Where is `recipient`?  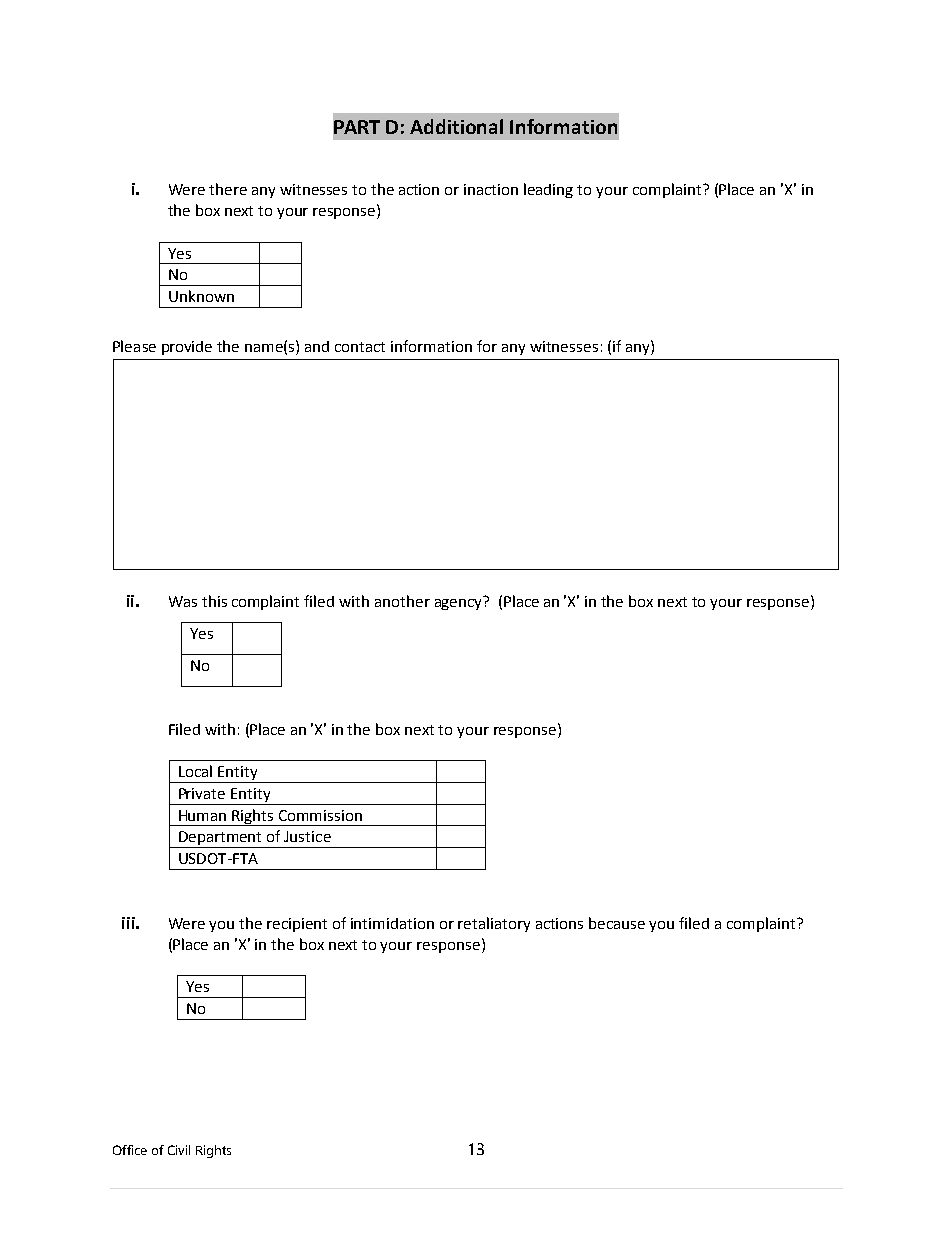 recipient is located at coordinates (297, 925).
